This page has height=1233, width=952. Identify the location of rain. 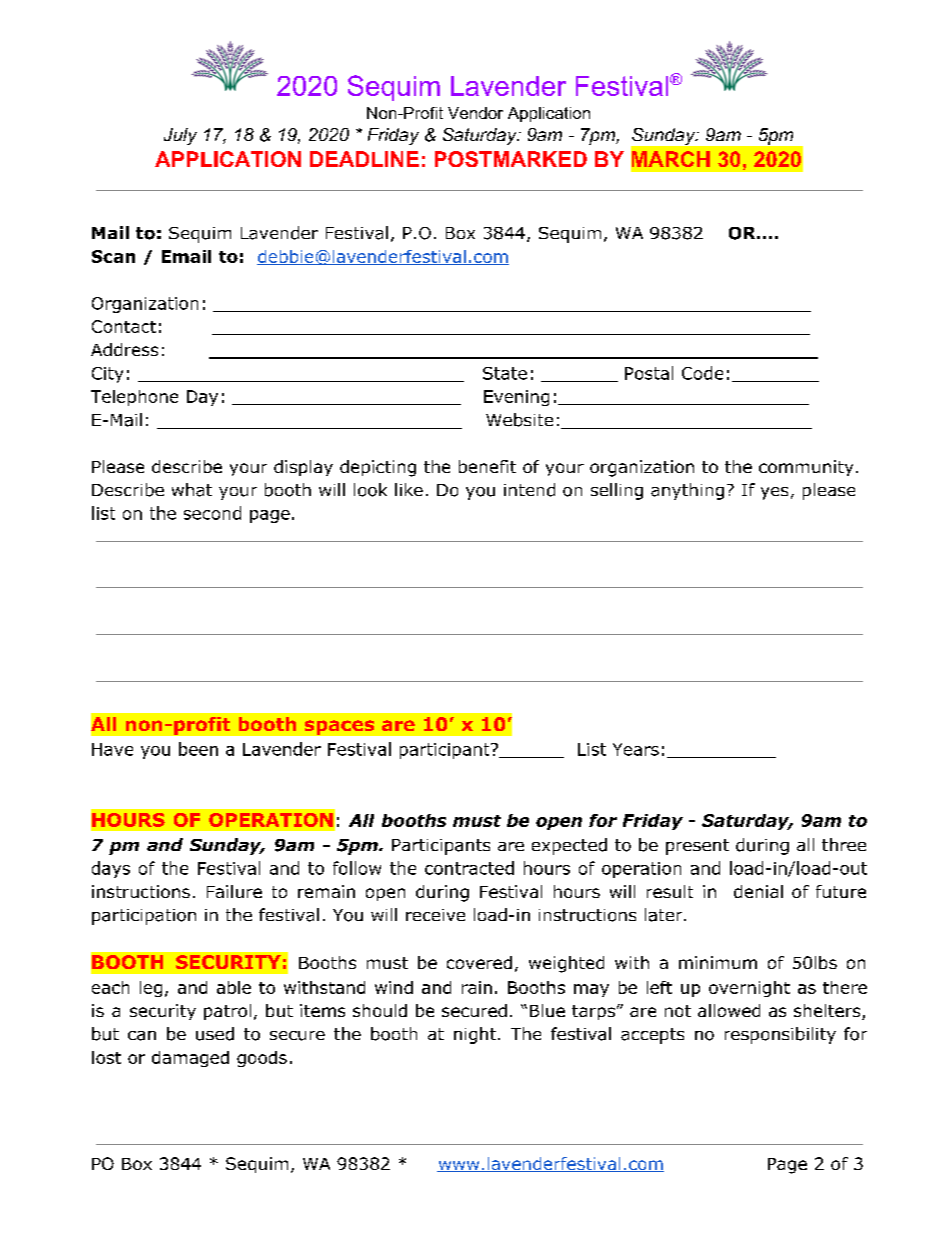
(477, 987).
